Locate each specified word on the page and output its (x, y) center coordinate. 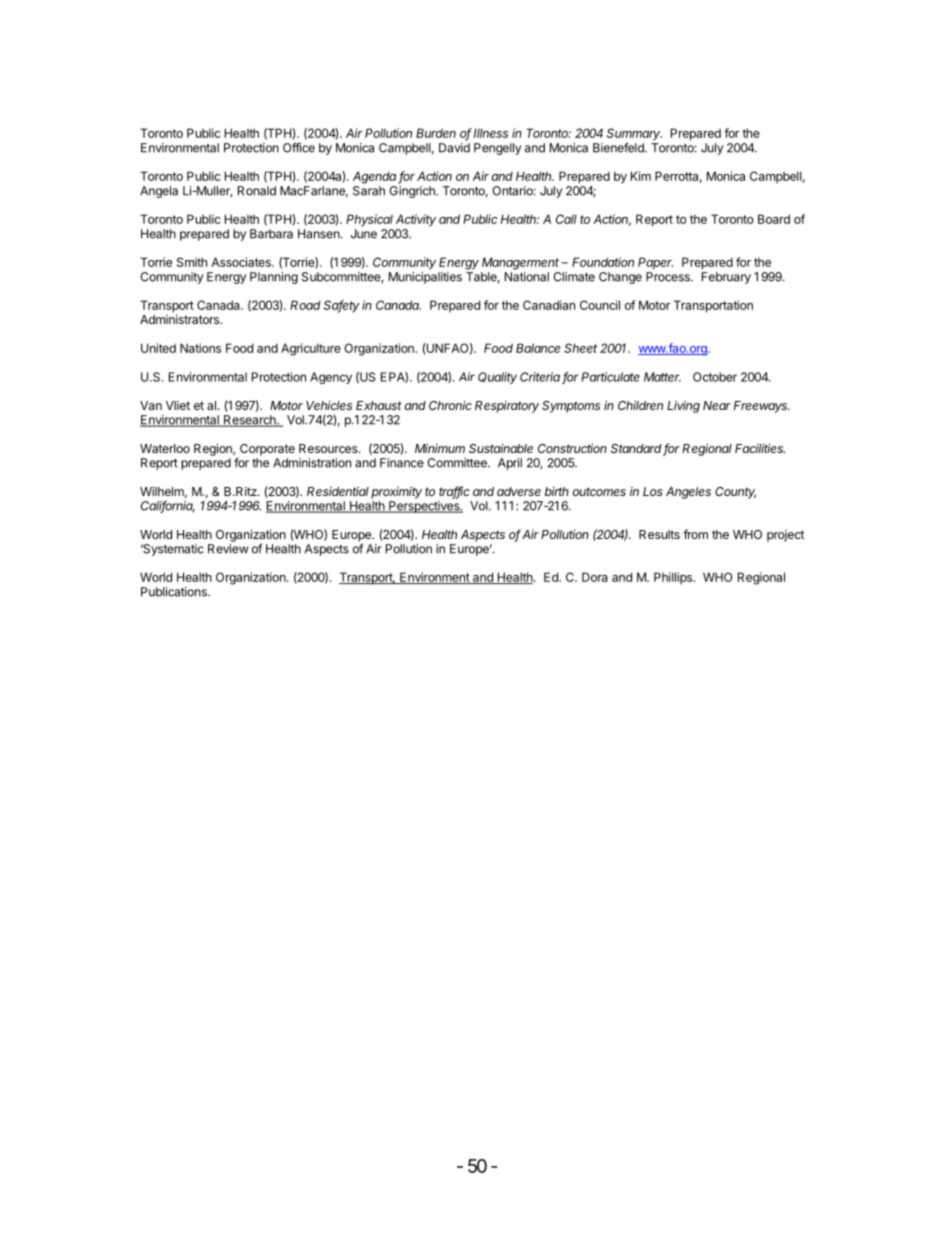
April (510, 464)
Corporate (267, 450)
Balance (538, 348)
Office (299, 148)
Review (228, 549)
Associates (242, 262)
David (454, 148)
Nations (200, 348)
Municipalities (425, 278)
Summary (634, 134)
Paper (655, 263)
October (715, 377)
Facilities (760, 448)
